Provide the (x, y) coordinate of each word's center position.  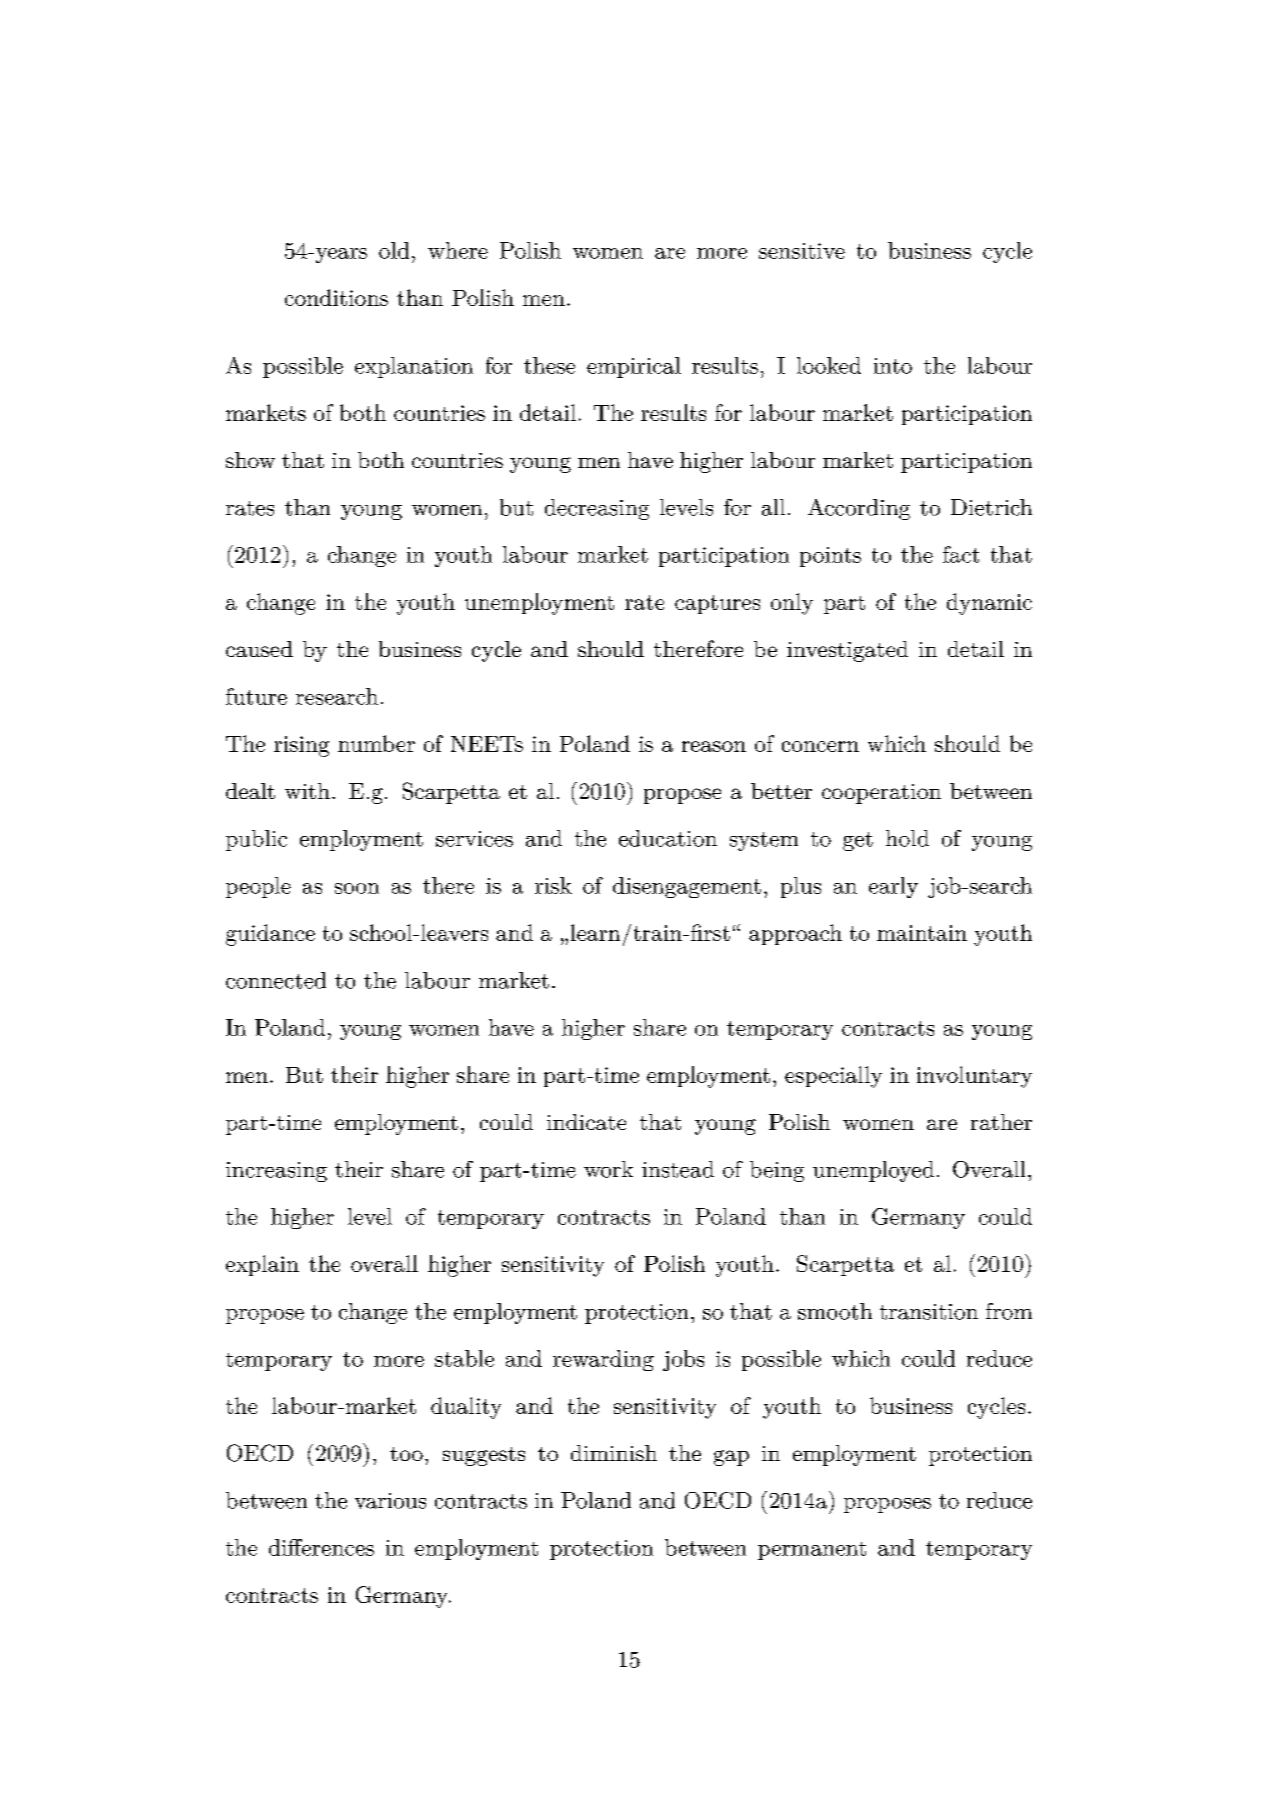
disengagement (687, 887)
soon (357, 888)
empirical (634, 367)
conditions (336, 297)
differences (321, 1547)
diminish (614, 1453)
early (893, 887)
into (893, 366)
